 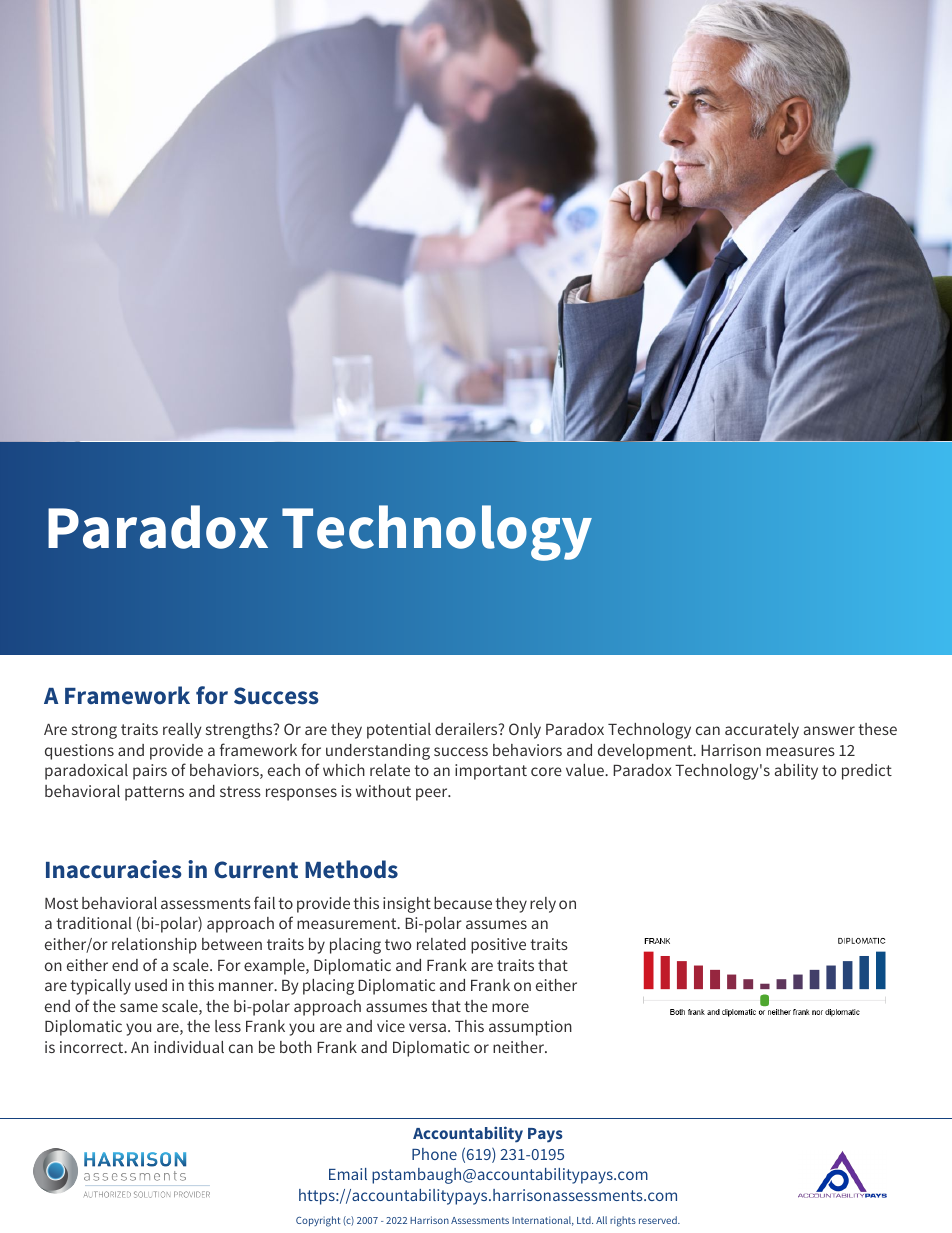 I want to click on Only, so click(x=525, y=731).
